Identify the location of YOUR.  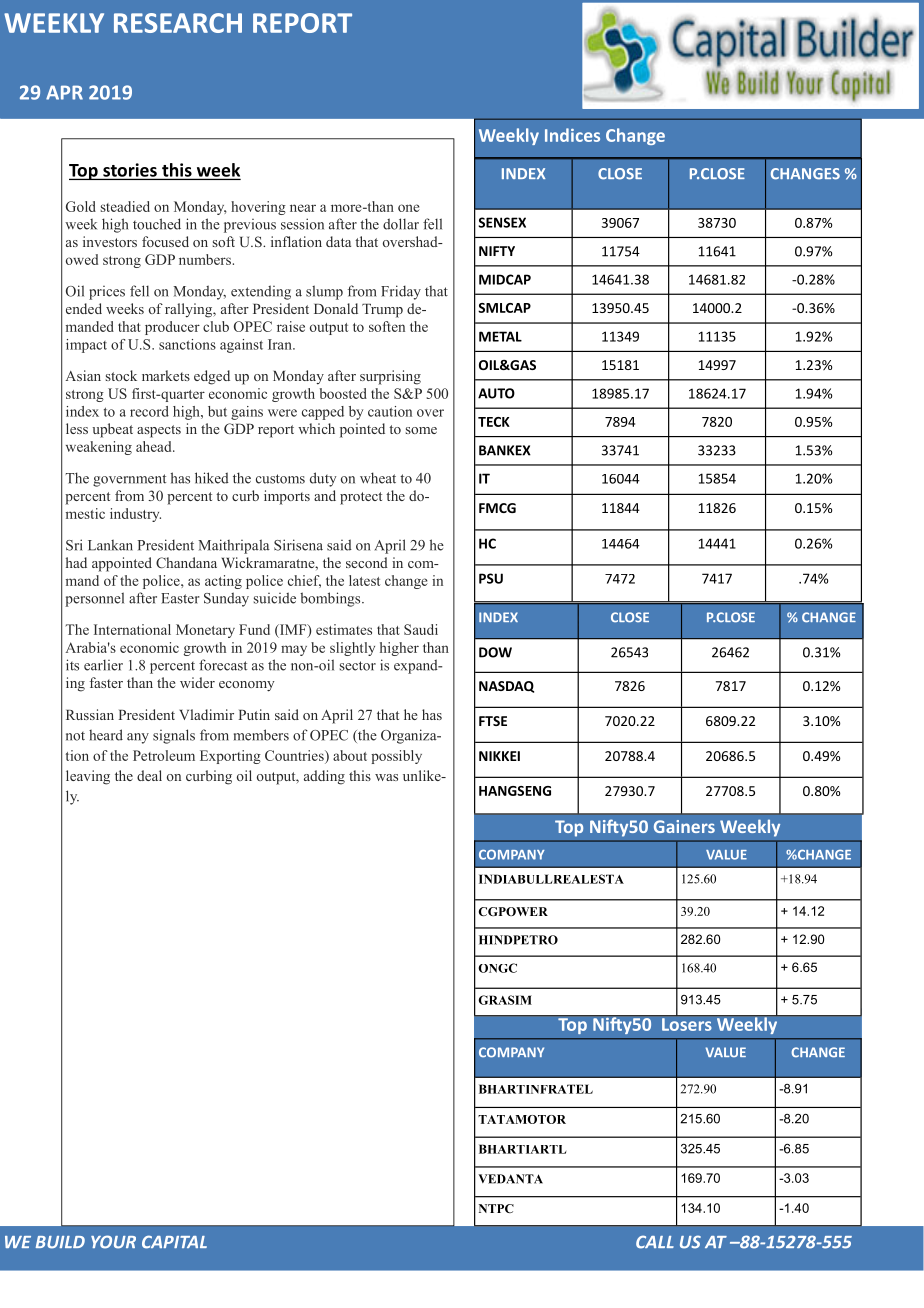
(113, 1242).
